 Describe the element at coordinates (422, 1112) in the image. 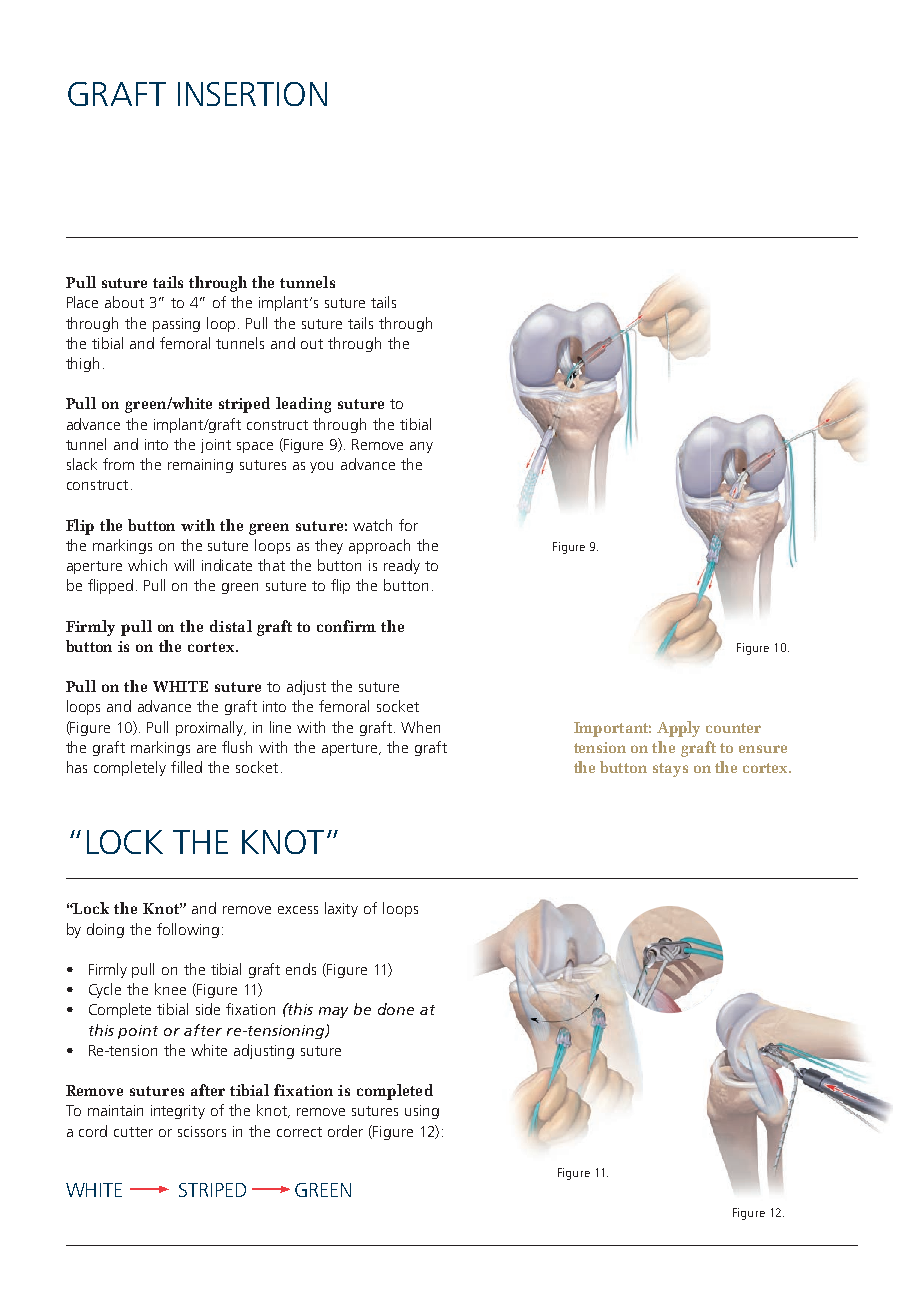

I see `using` at that location.
